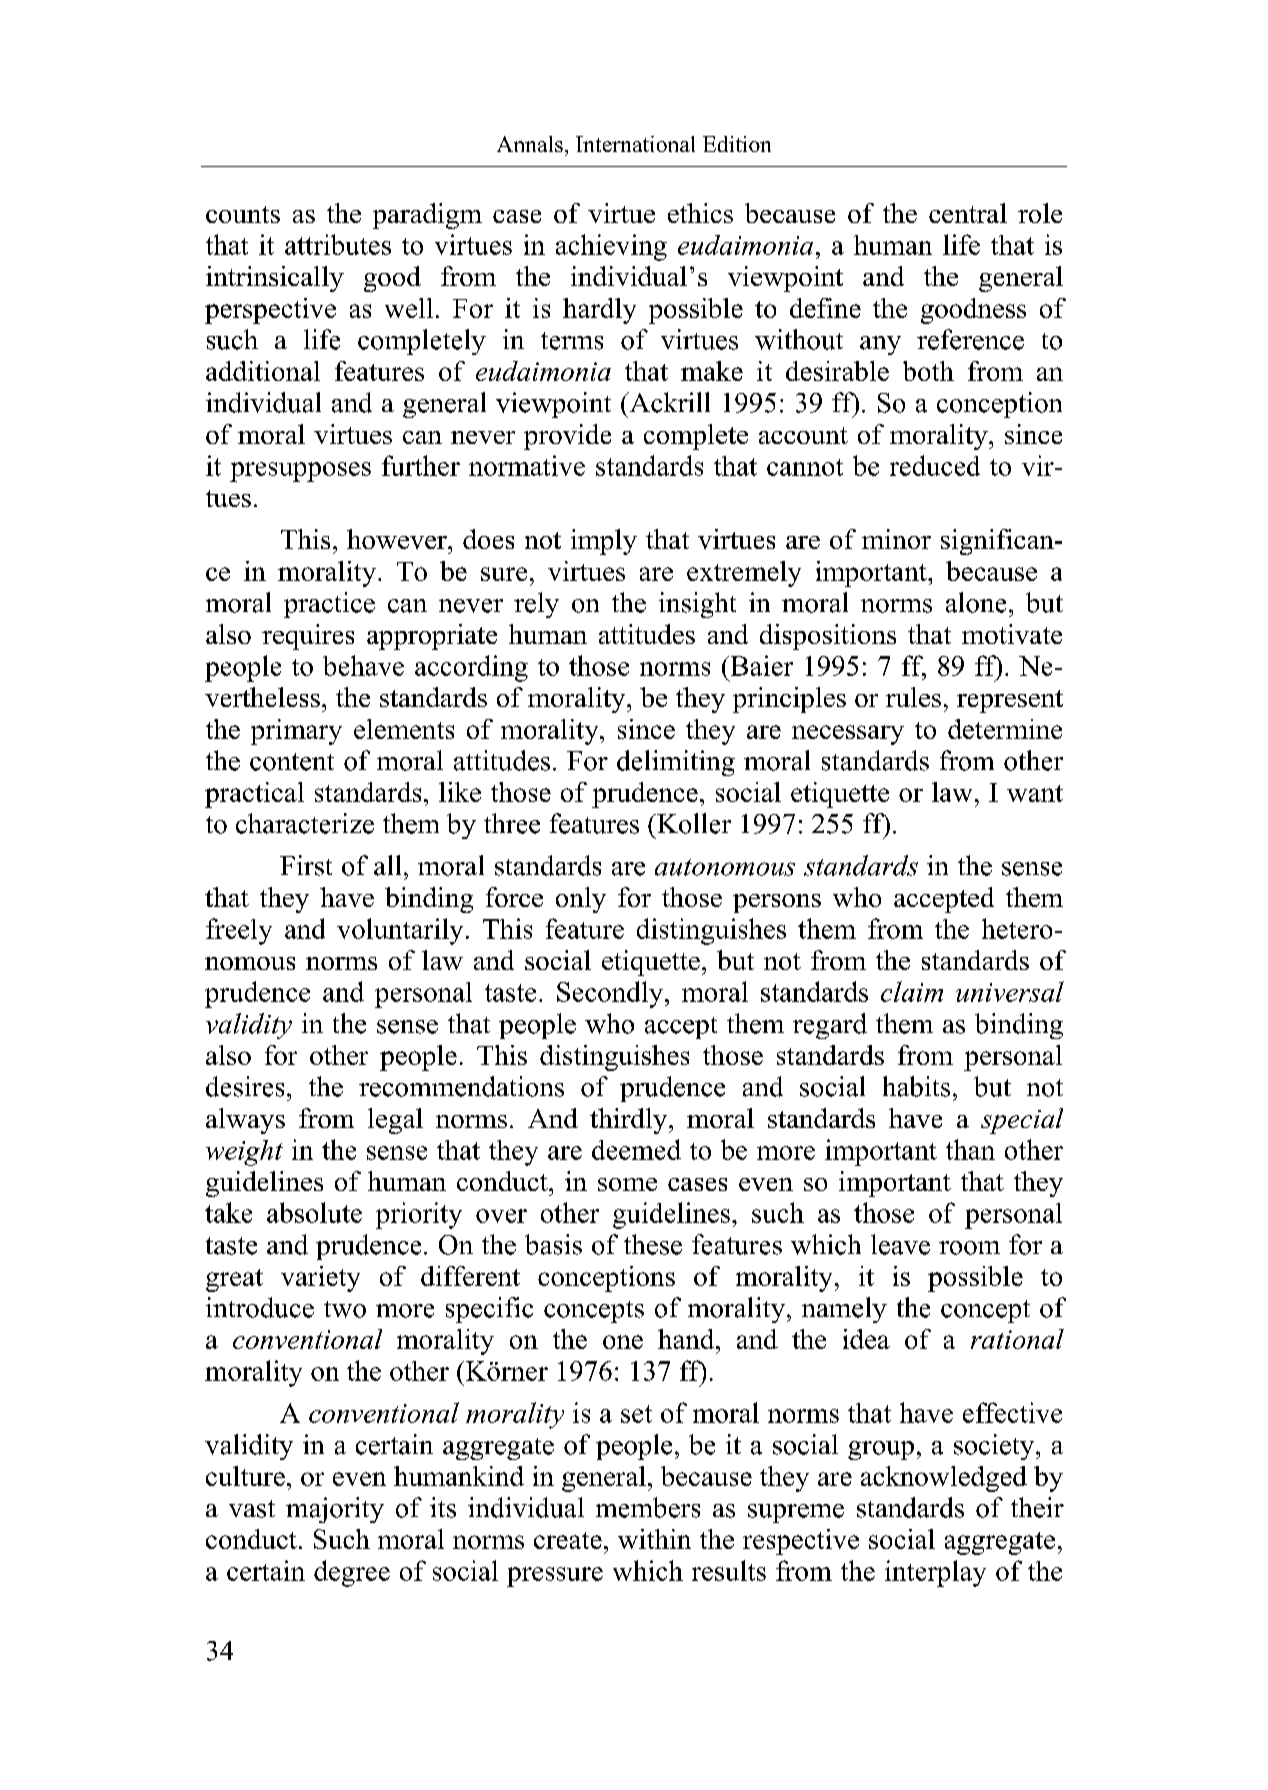  Describe the element at coordinates (300, 472) in the page. I see `presupposes` at that location.
